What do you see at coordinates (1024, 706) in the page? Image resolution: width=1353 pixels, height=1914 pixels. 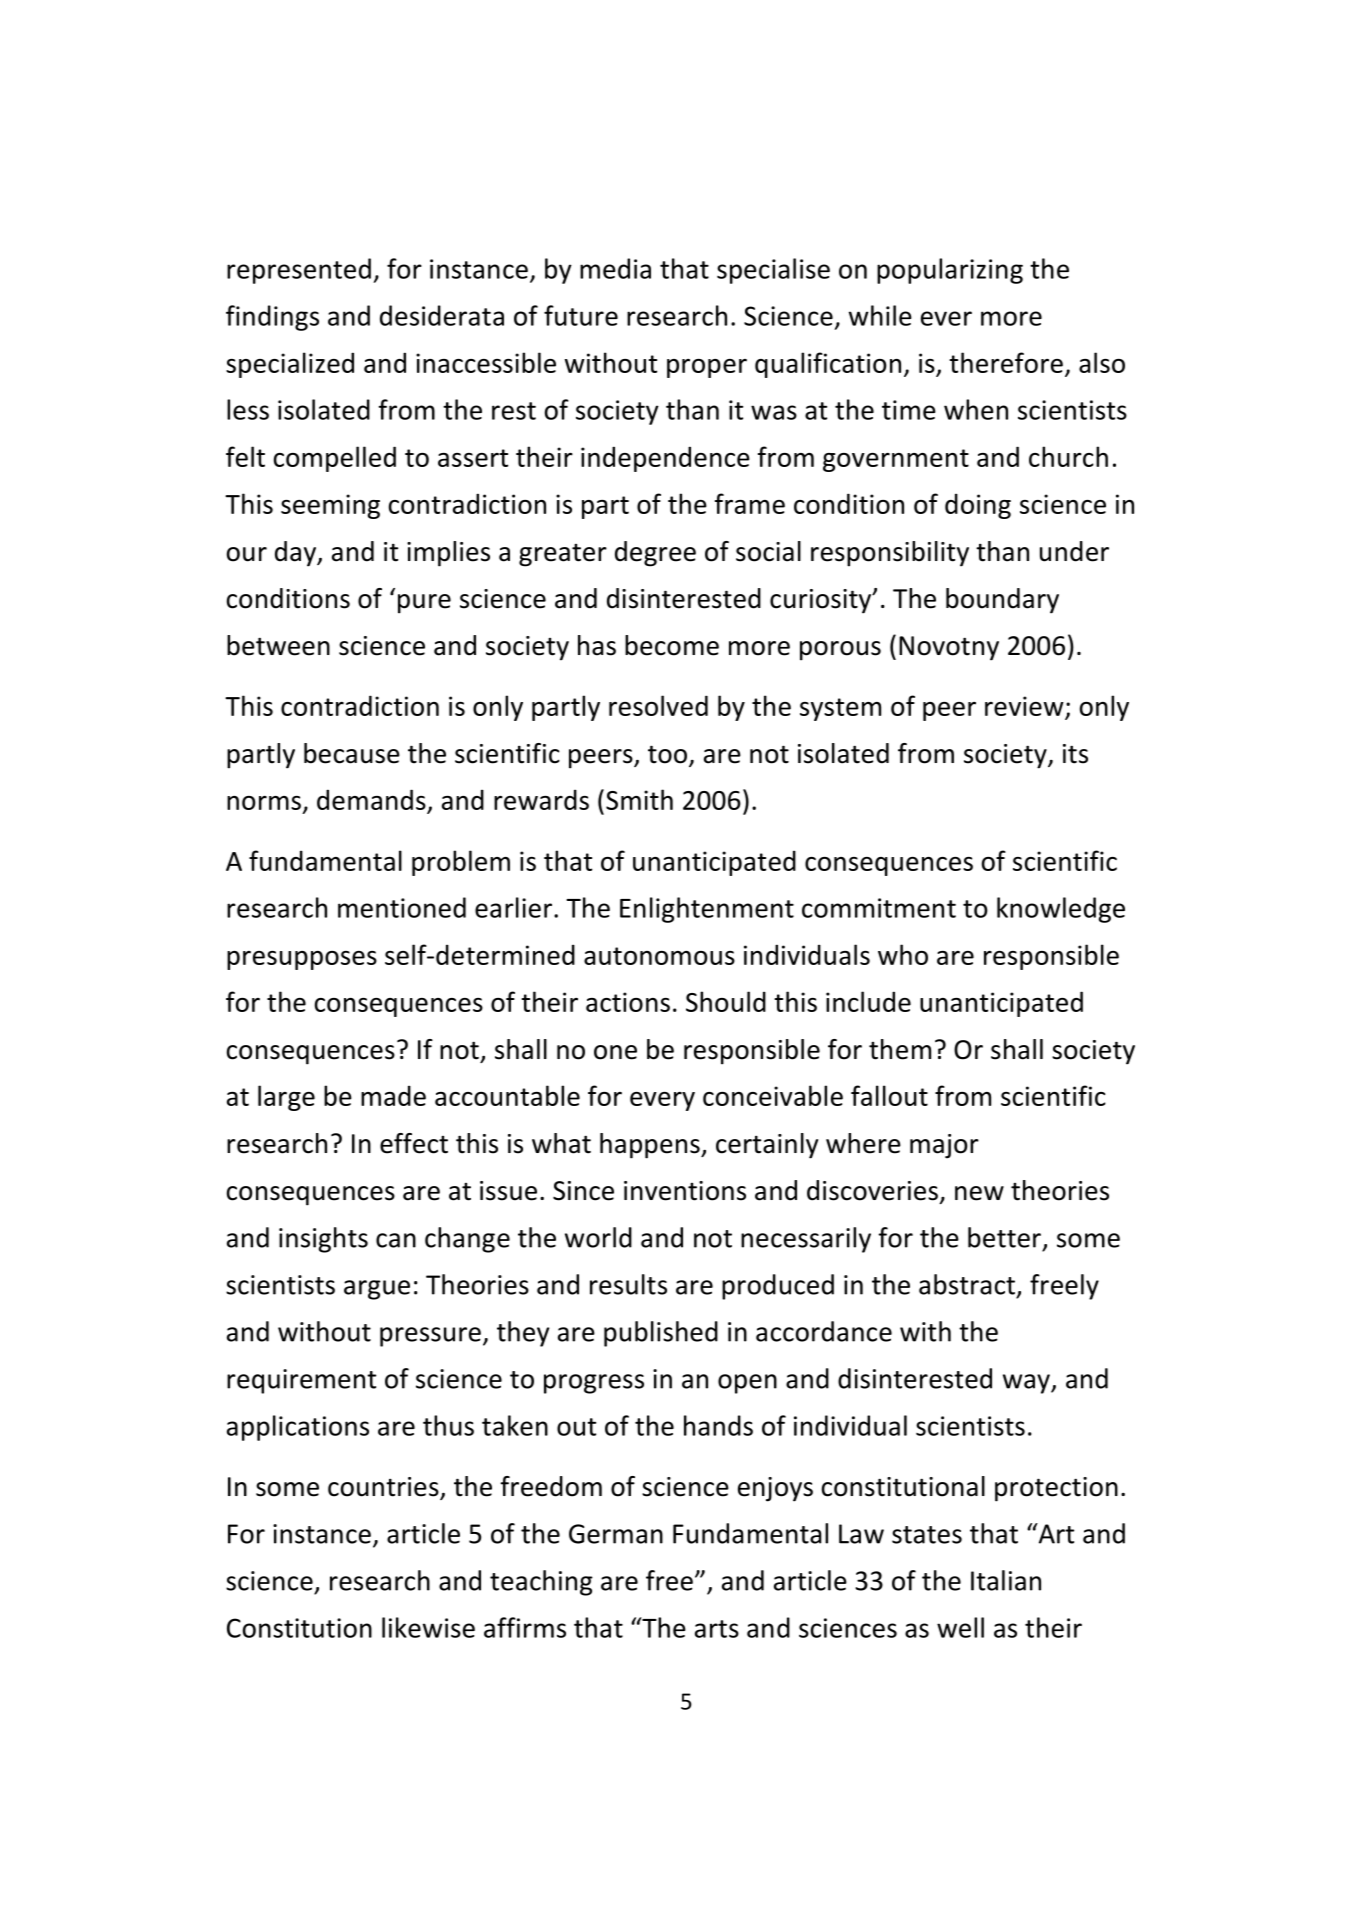 I see `review` at bounding box center [1024, 706].
